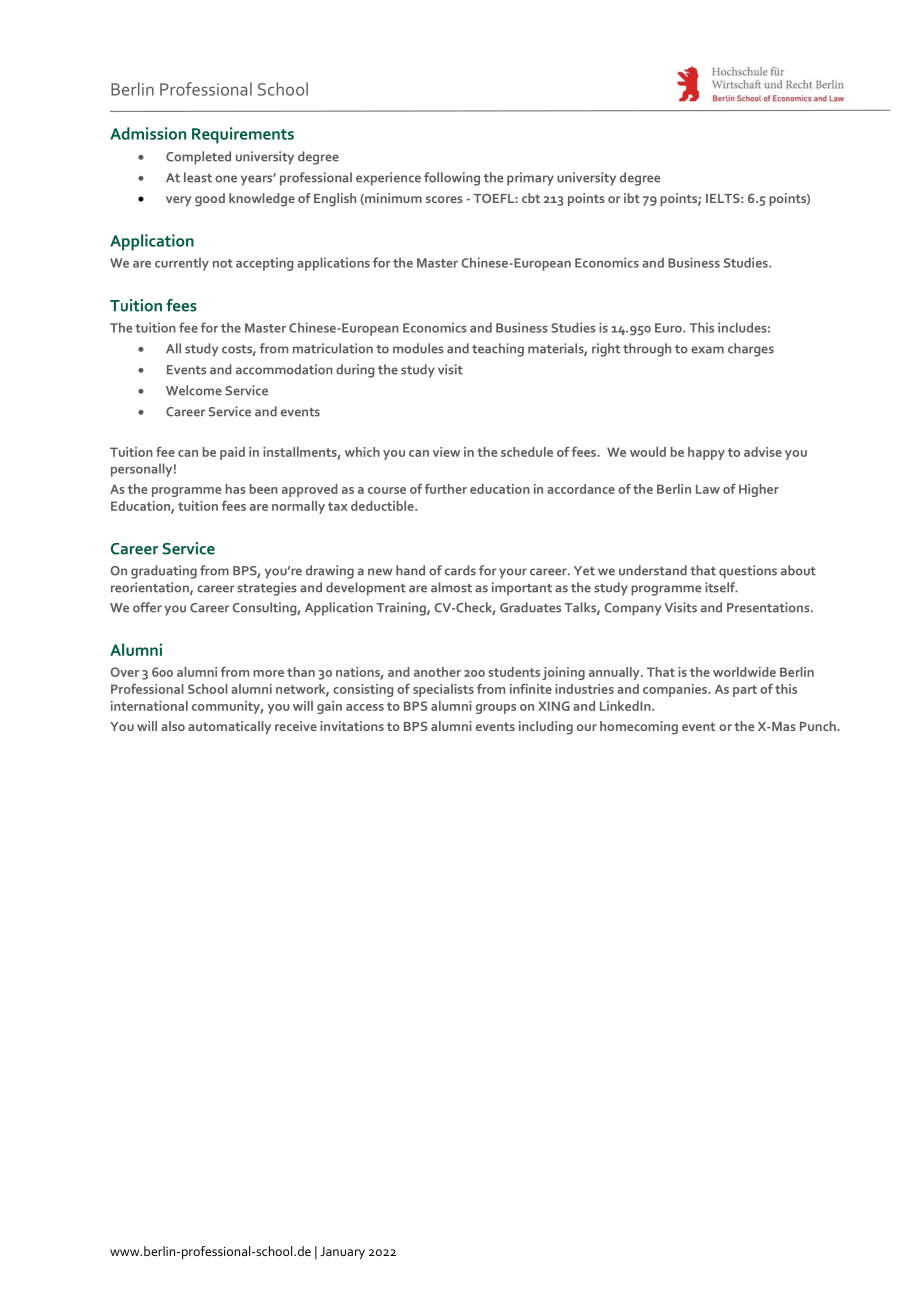 Image resolution: width=924 pixels, height=1308 pixels. Describe the element at coordinates (198, 158) in the screenshot. I see `Completed` at that location.
